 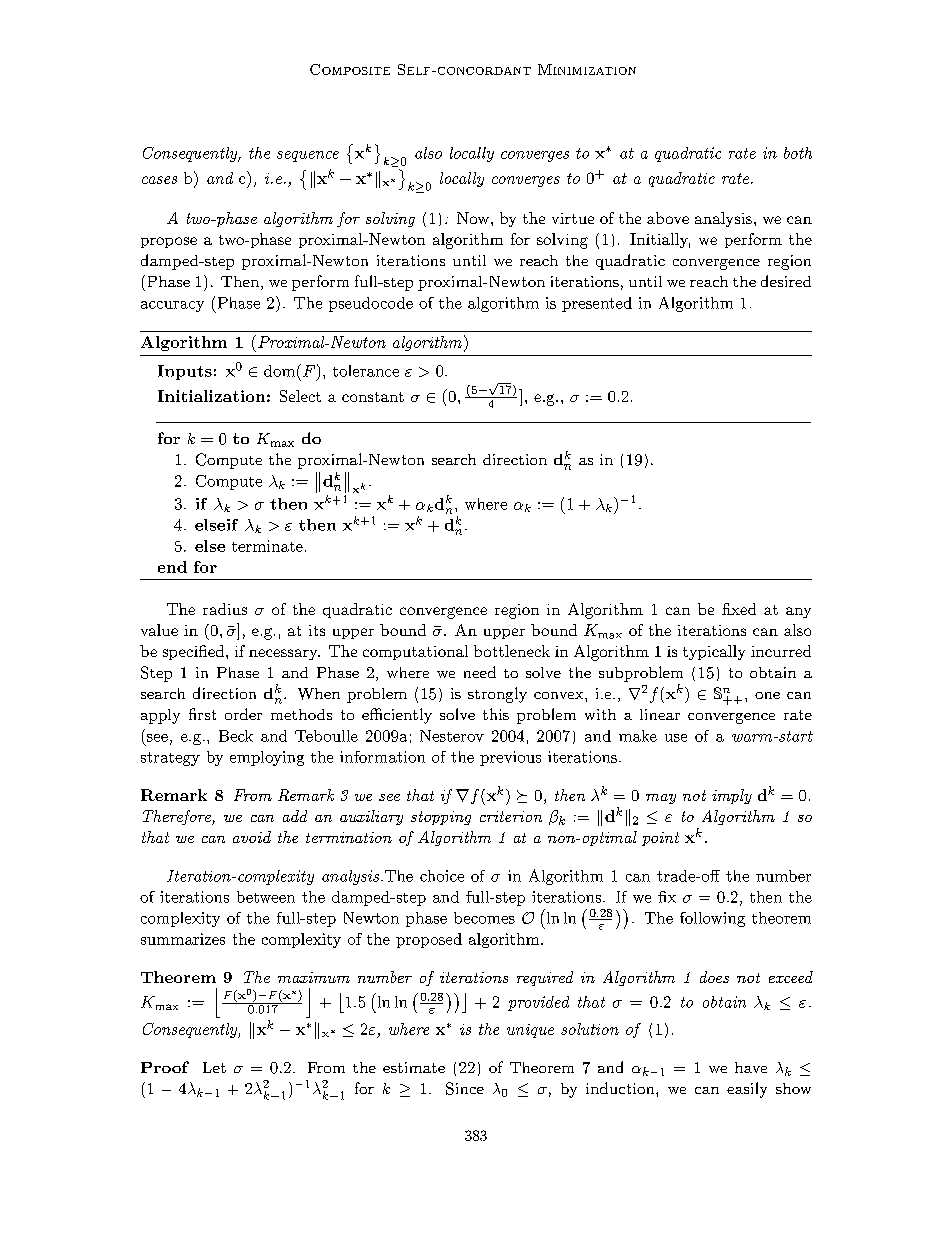 I want to click on fixed, so click(x=739, y=609).
